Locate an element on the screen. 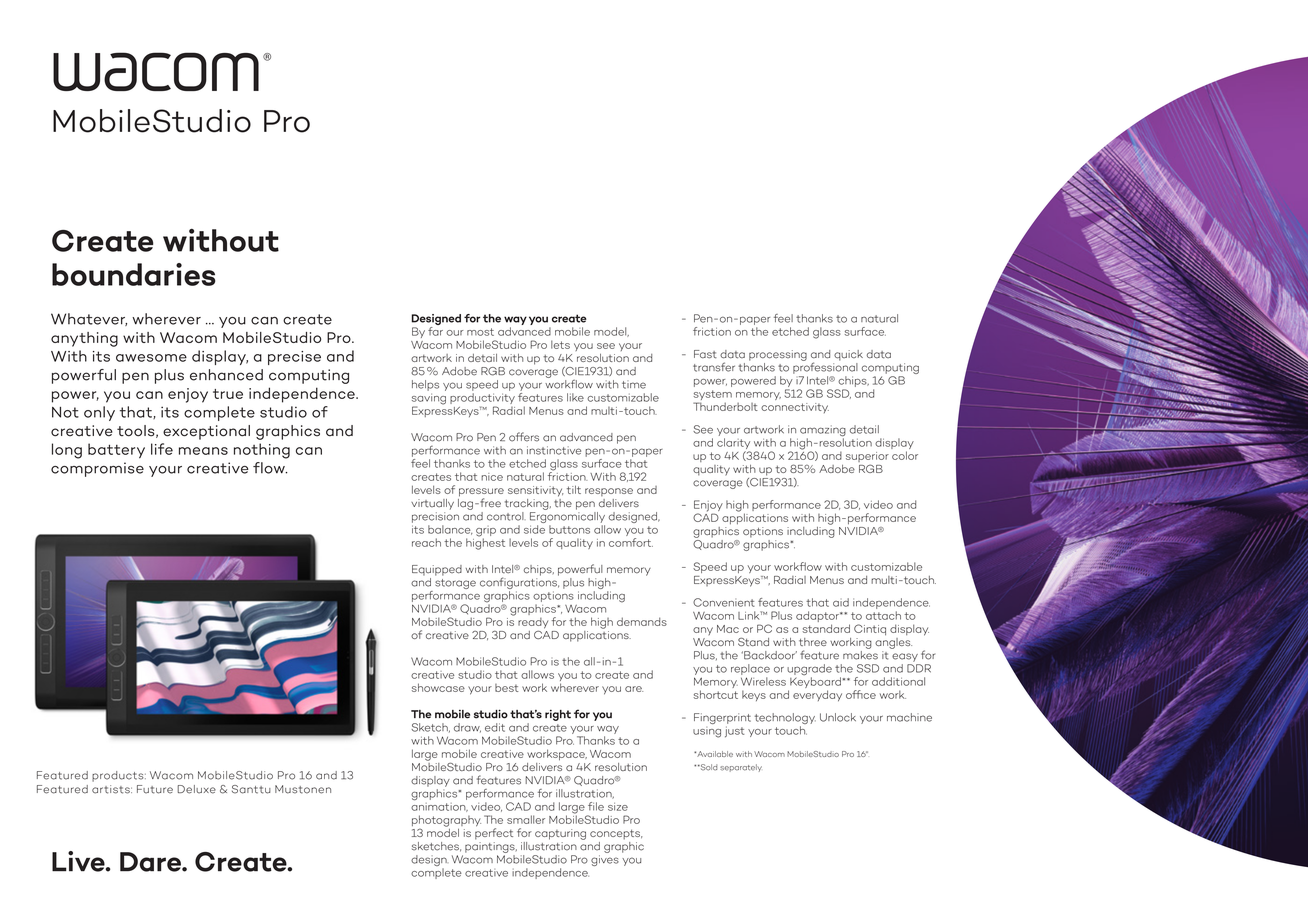 This screenshot has width=1308, height=924. Equipped is located at coordinates (437, 570).
